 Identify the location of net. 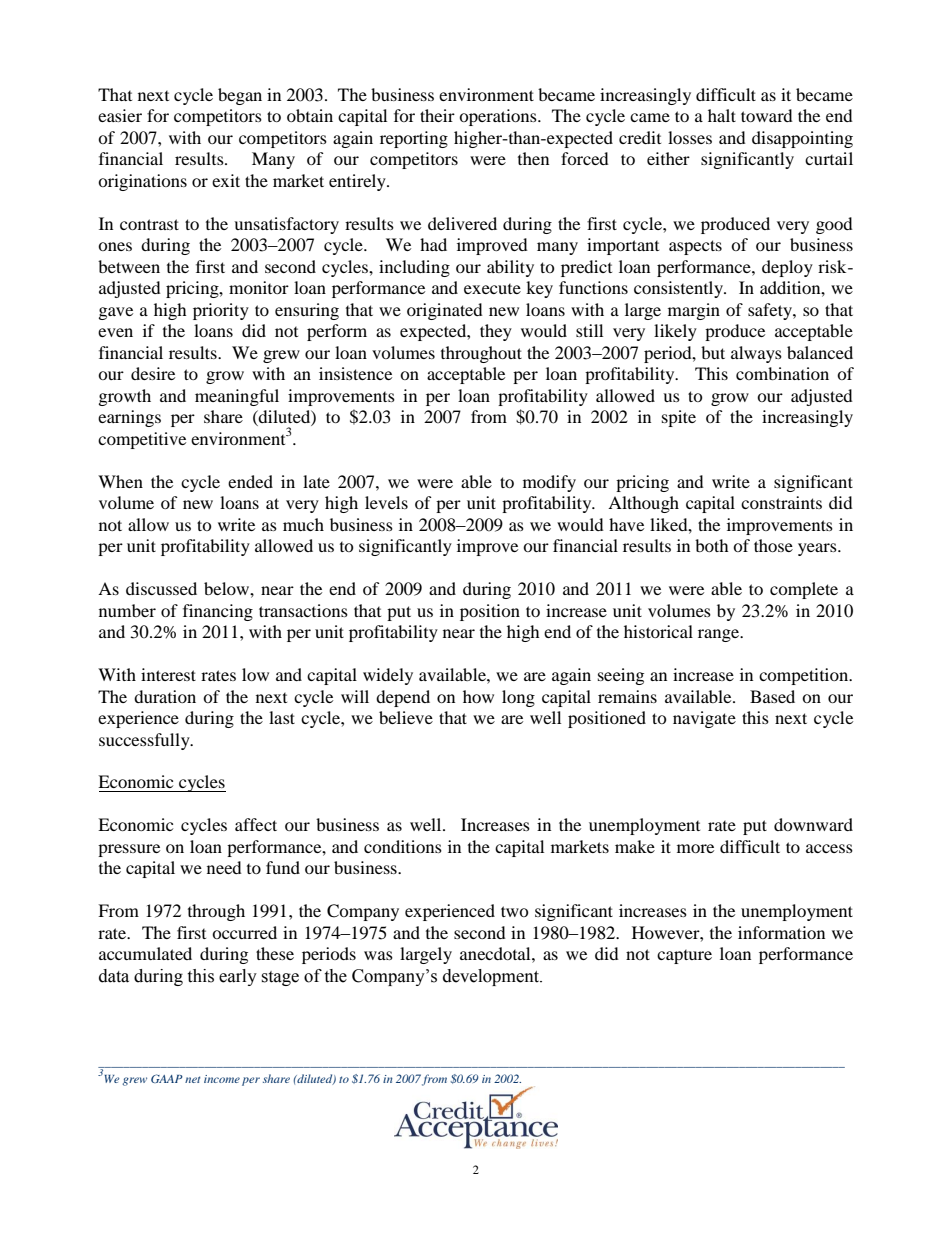
(192, 1079).
